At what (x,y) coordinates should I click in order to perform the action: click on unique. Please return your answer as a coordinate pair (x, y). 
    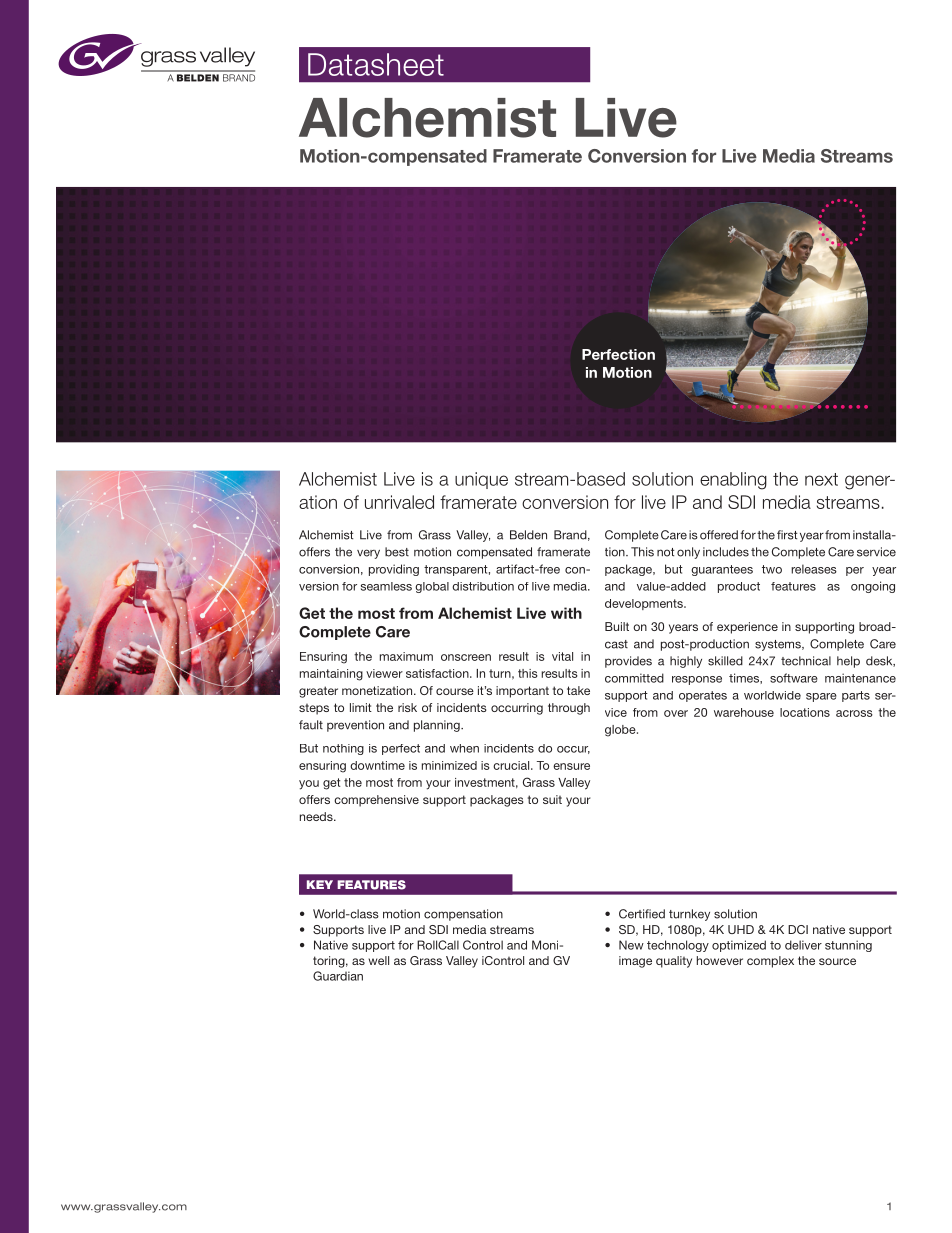
    Looking at the image, I should click on (481, 480).
